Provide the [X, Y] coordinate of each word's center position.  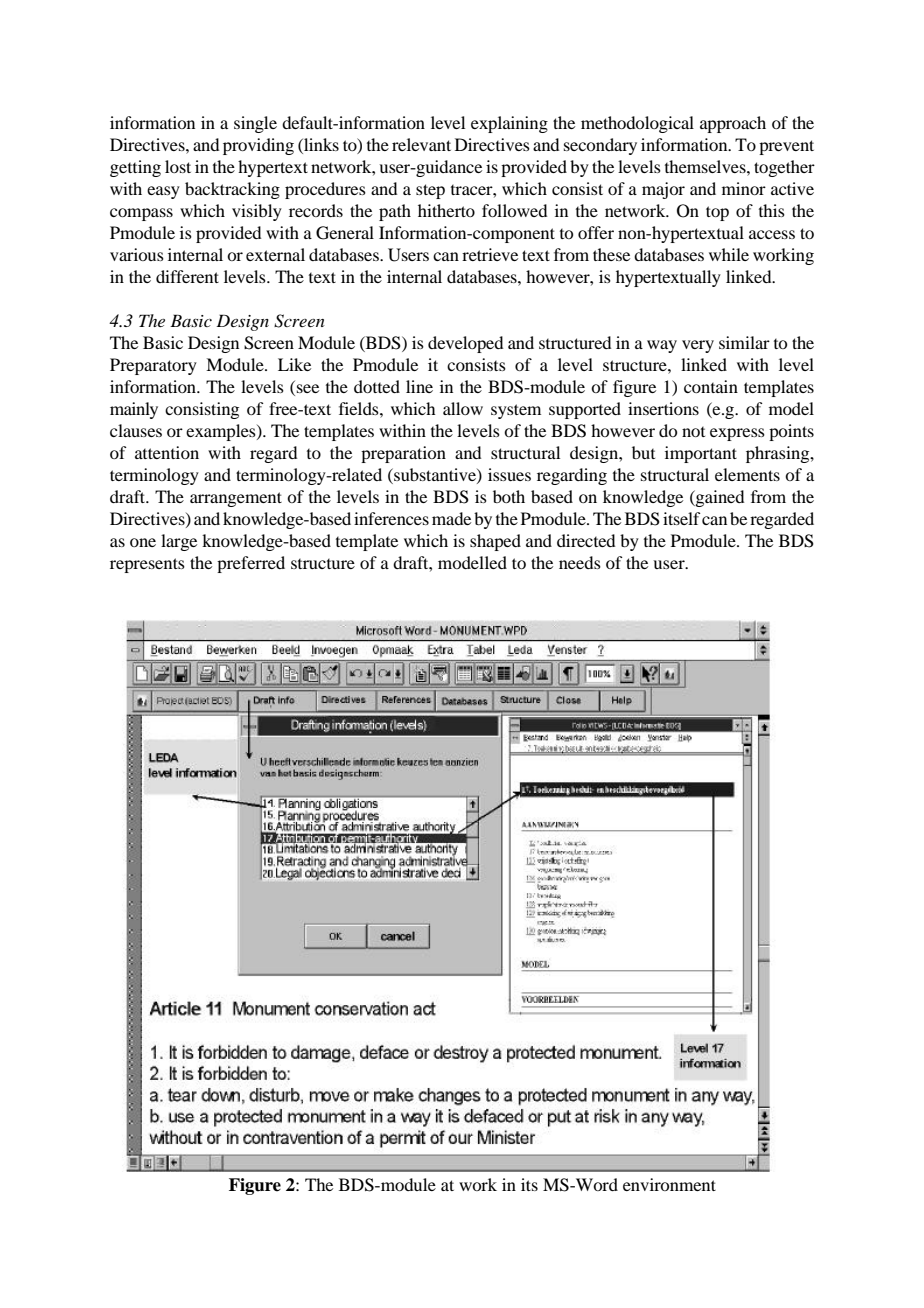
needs [580, 562]
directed [586, 540]
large [179, 542]
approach [733, 124]
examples [222, 432]
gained [719, 498]
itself [681, 518]
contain [711, 386]
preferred [251, 564]
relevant [421, 144]
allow [463, 408]
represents [147, 565]
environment [669, 1184]
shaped [495, 542]
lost [178, 166]
